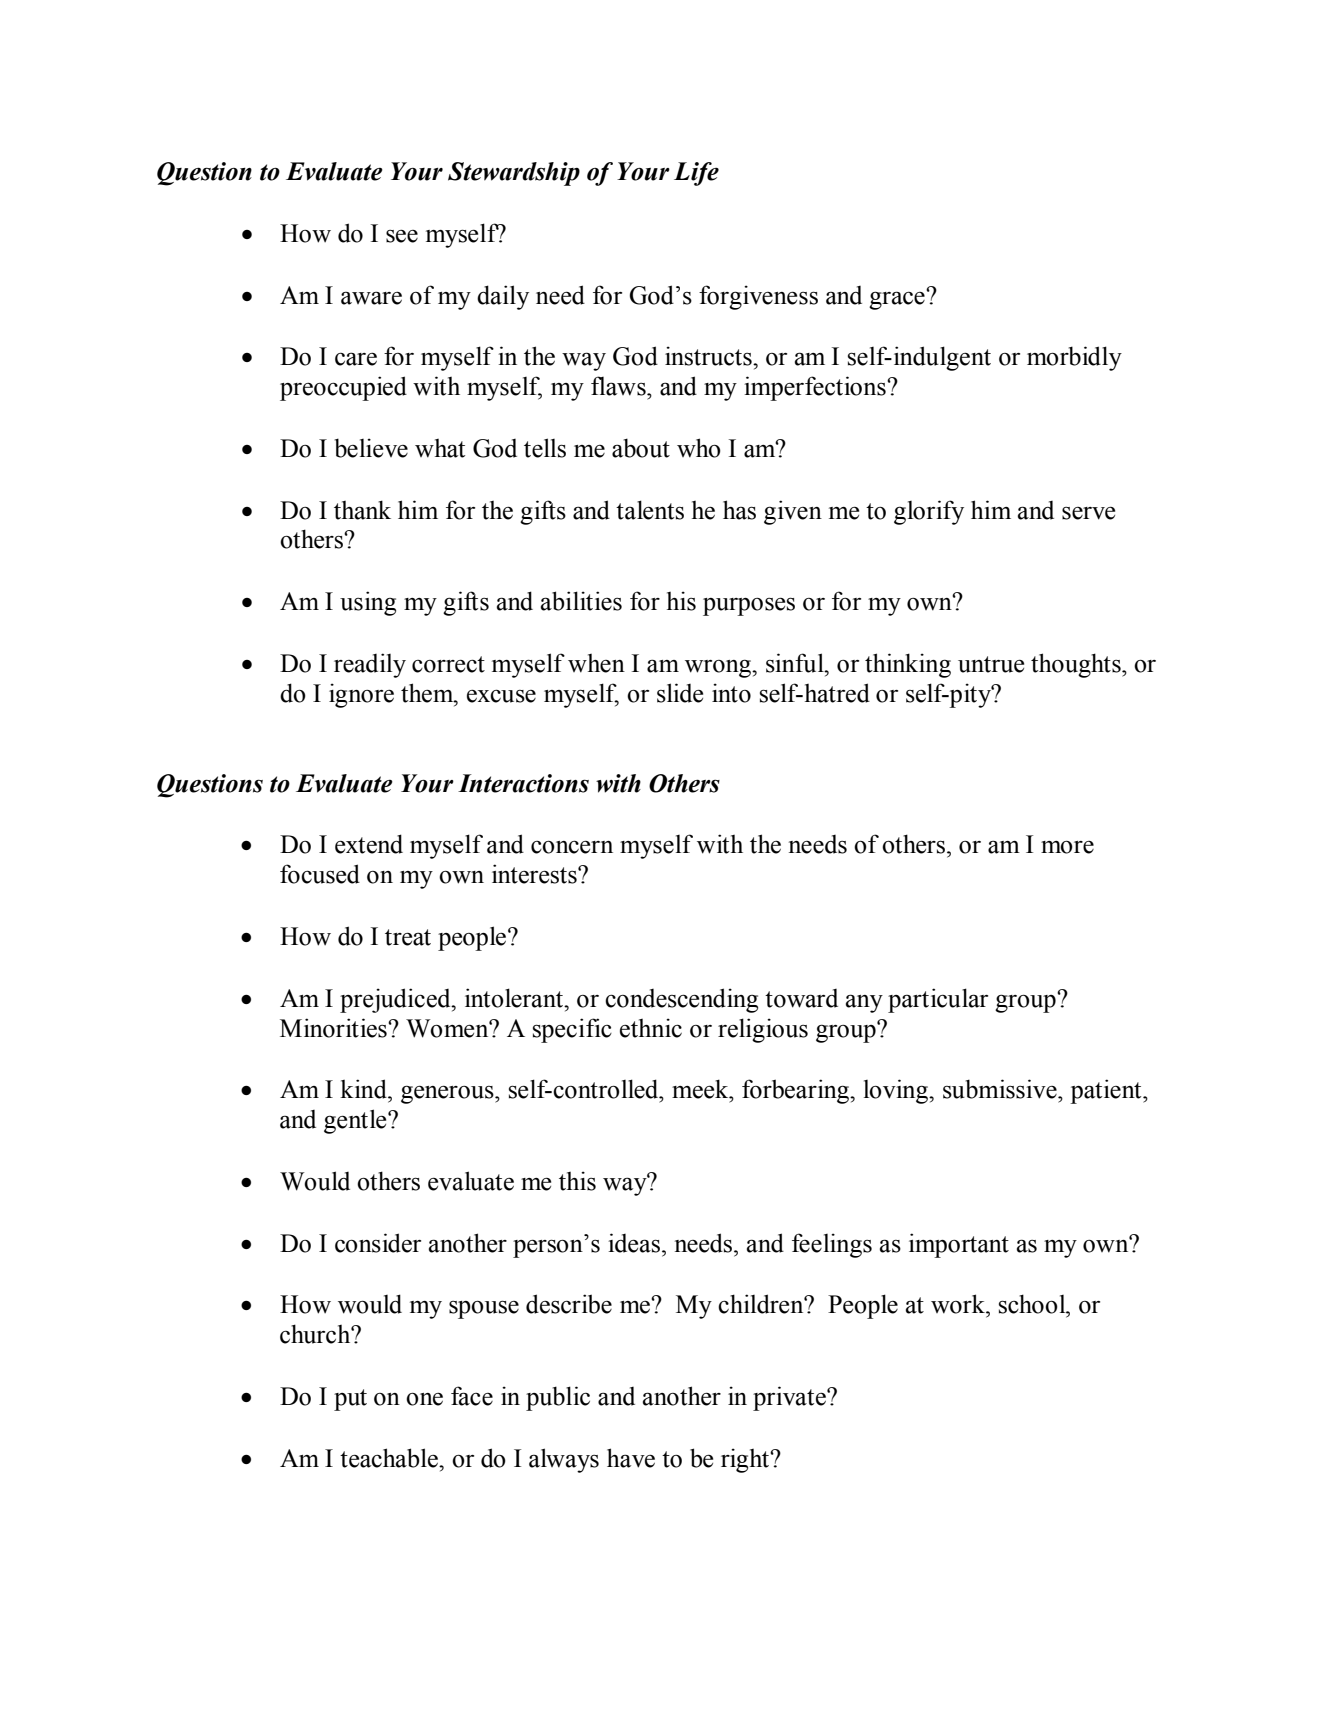 The height and width of the screenshot is (1718, 1328). Describe the element at coordinates (448, 1094) in the screenshot. I see `generous` at that location.
